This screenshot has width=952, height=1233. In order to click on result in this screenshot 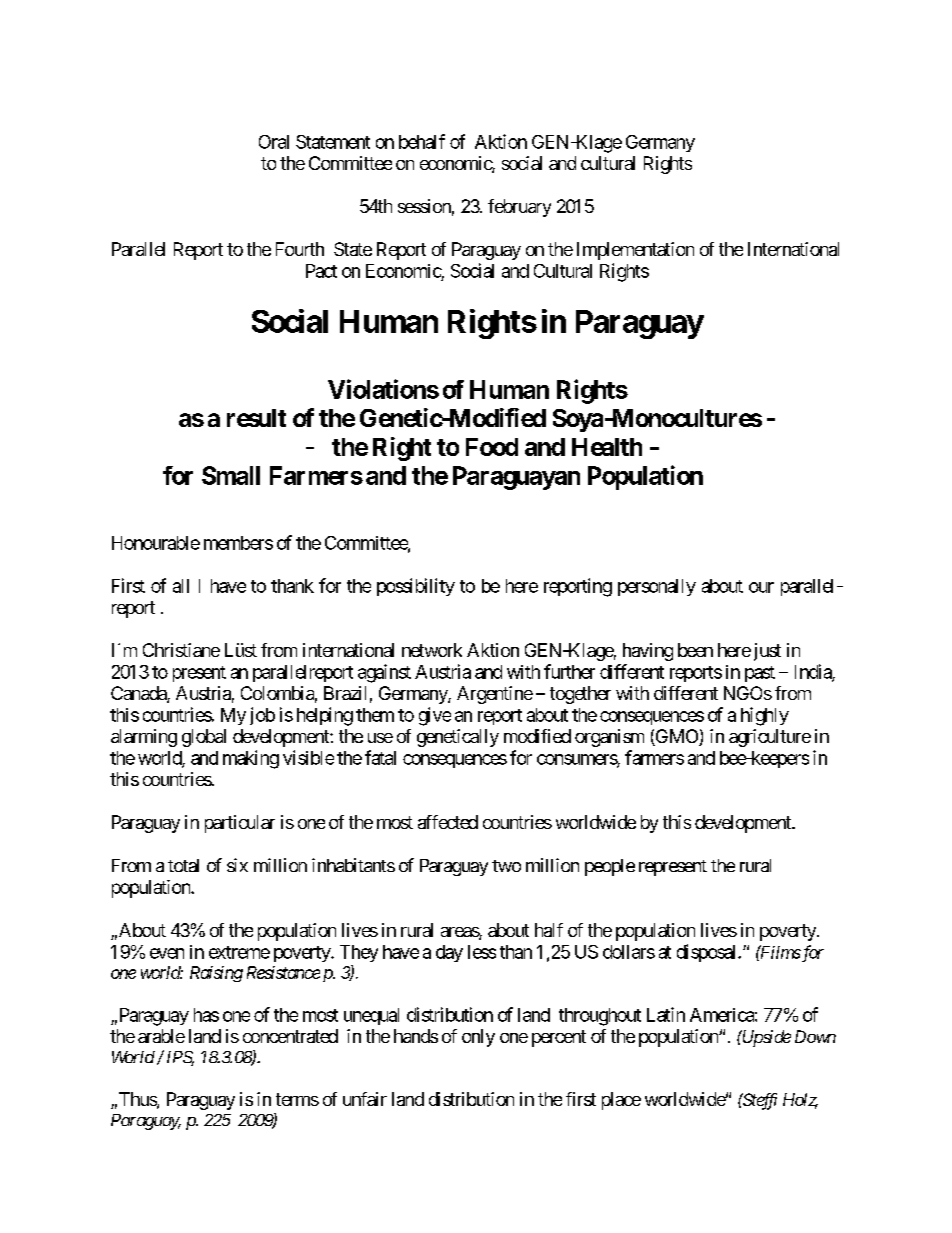, I will do `click(256, 418)`.
